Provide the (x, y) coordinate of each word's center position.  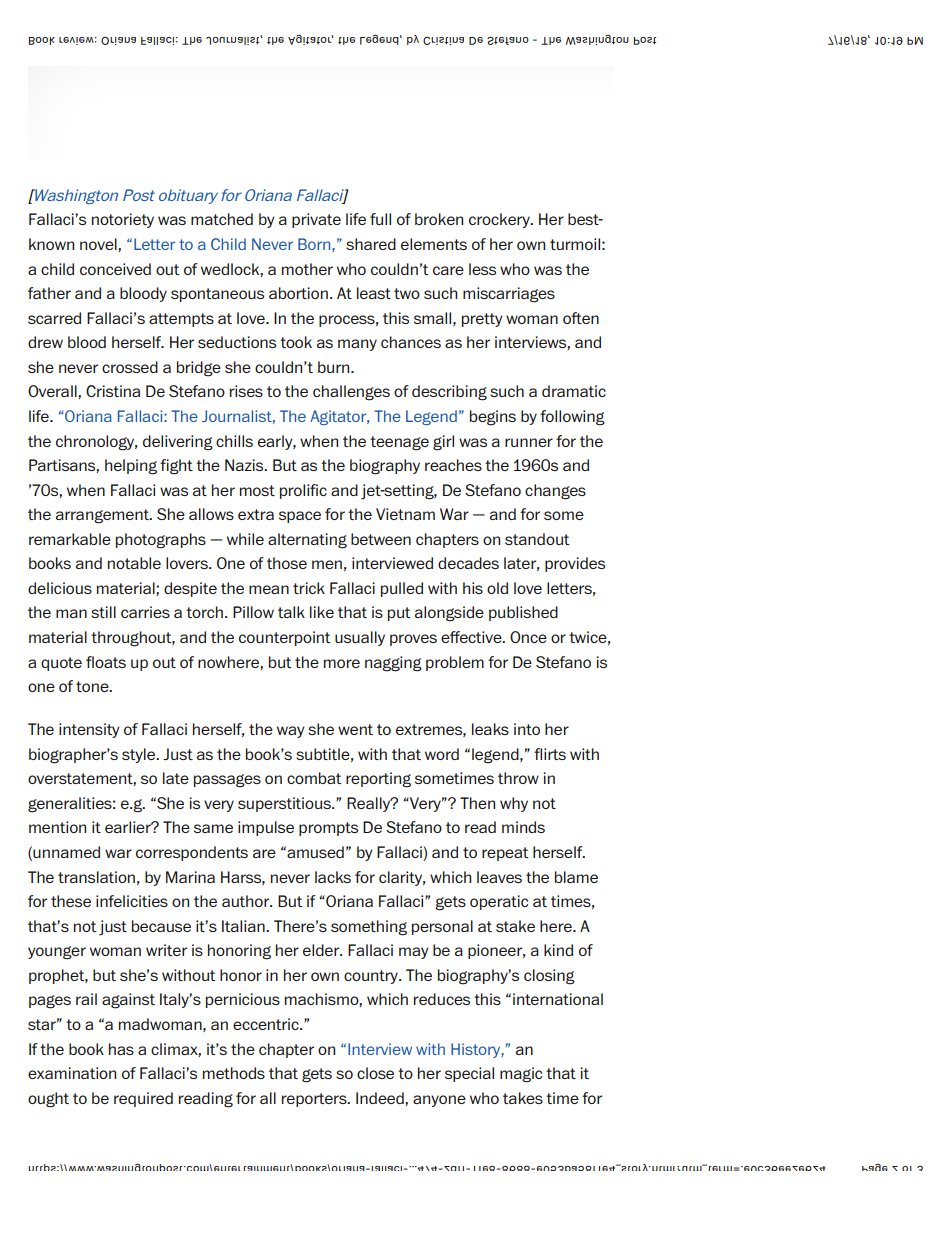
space (300, 517)
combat (314, 778)
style (140, 755)
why (514, 804)
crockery (500, 220)
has (121, 1049)
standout (537, 539)
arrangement (103, 516)
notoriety (123, 220)
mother (307, 269)
